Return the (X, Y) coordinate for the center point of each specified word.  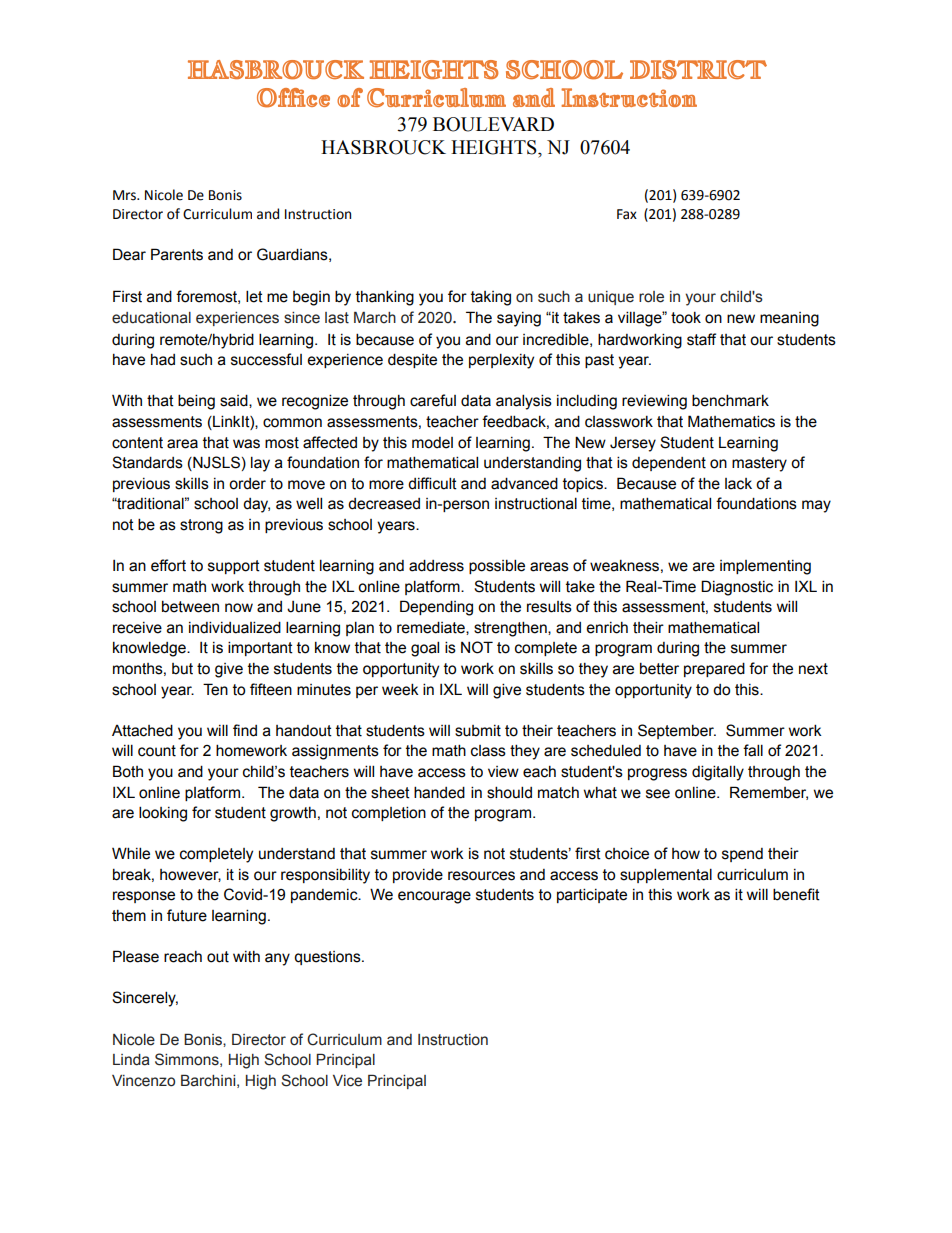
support (234, 567)
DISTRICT (698, 69)
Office (293, 98)
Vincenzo (143, 1081)
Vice (347, 1081)
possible (497, 566)
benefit (796, 894)
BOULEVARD (493, 124)
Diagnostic (737, 588)
